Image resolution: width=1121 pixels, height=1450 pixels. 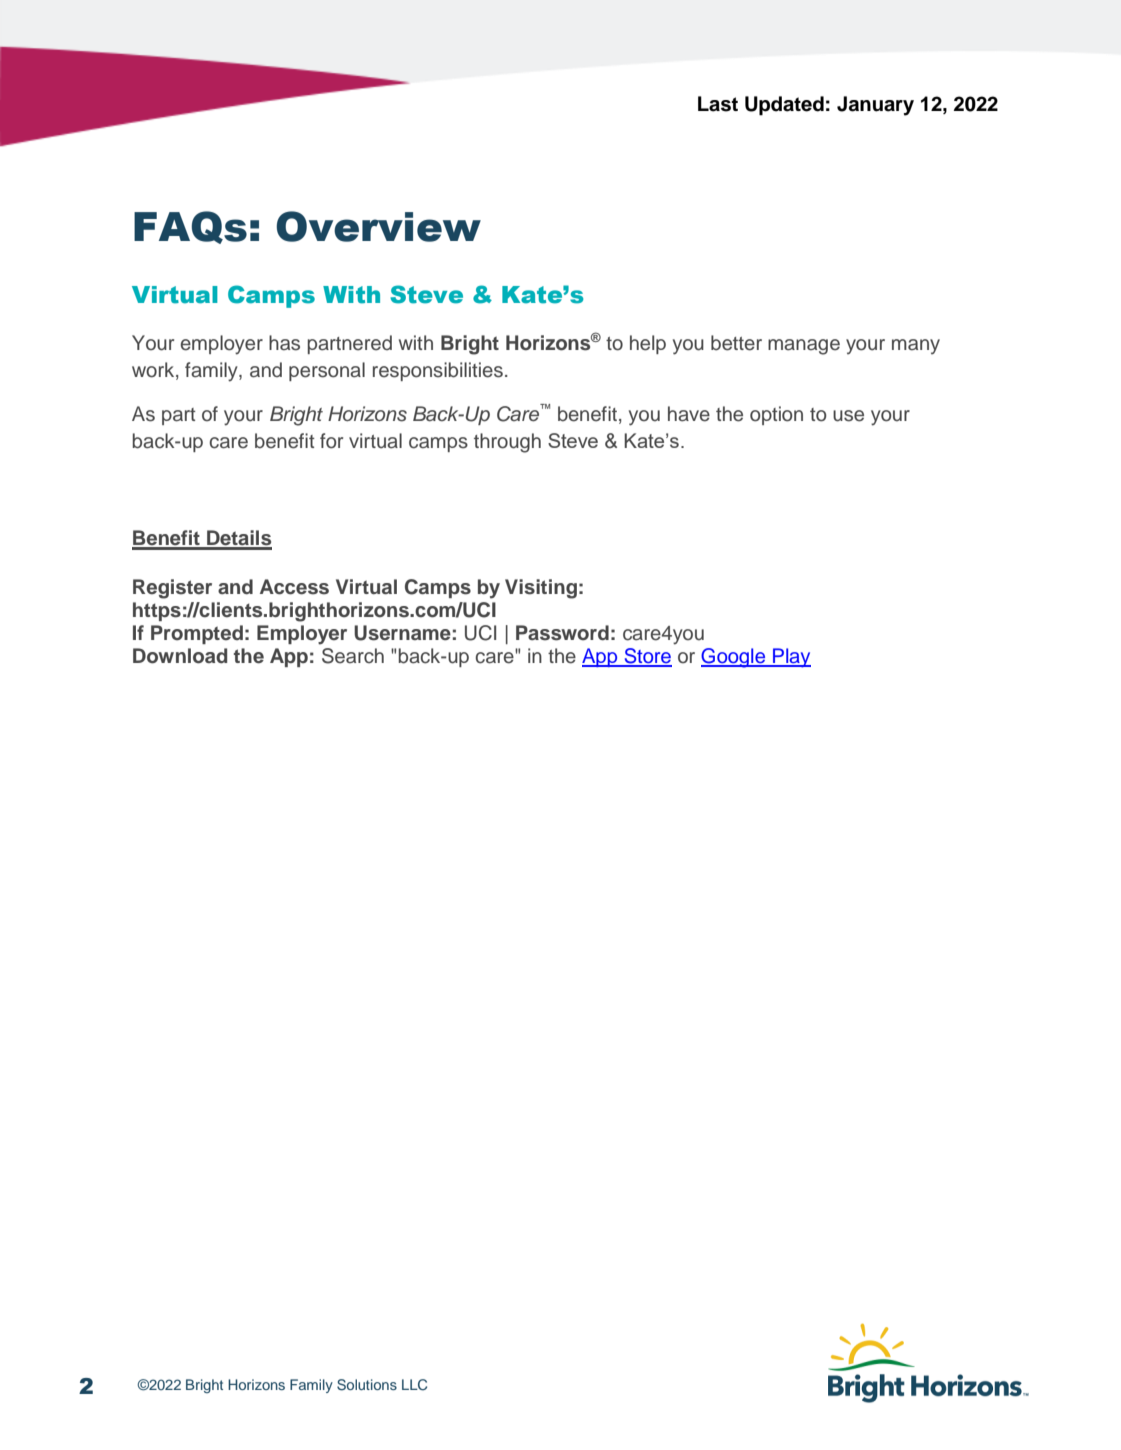 I want to click on Password, so click(x=562, y=633).
